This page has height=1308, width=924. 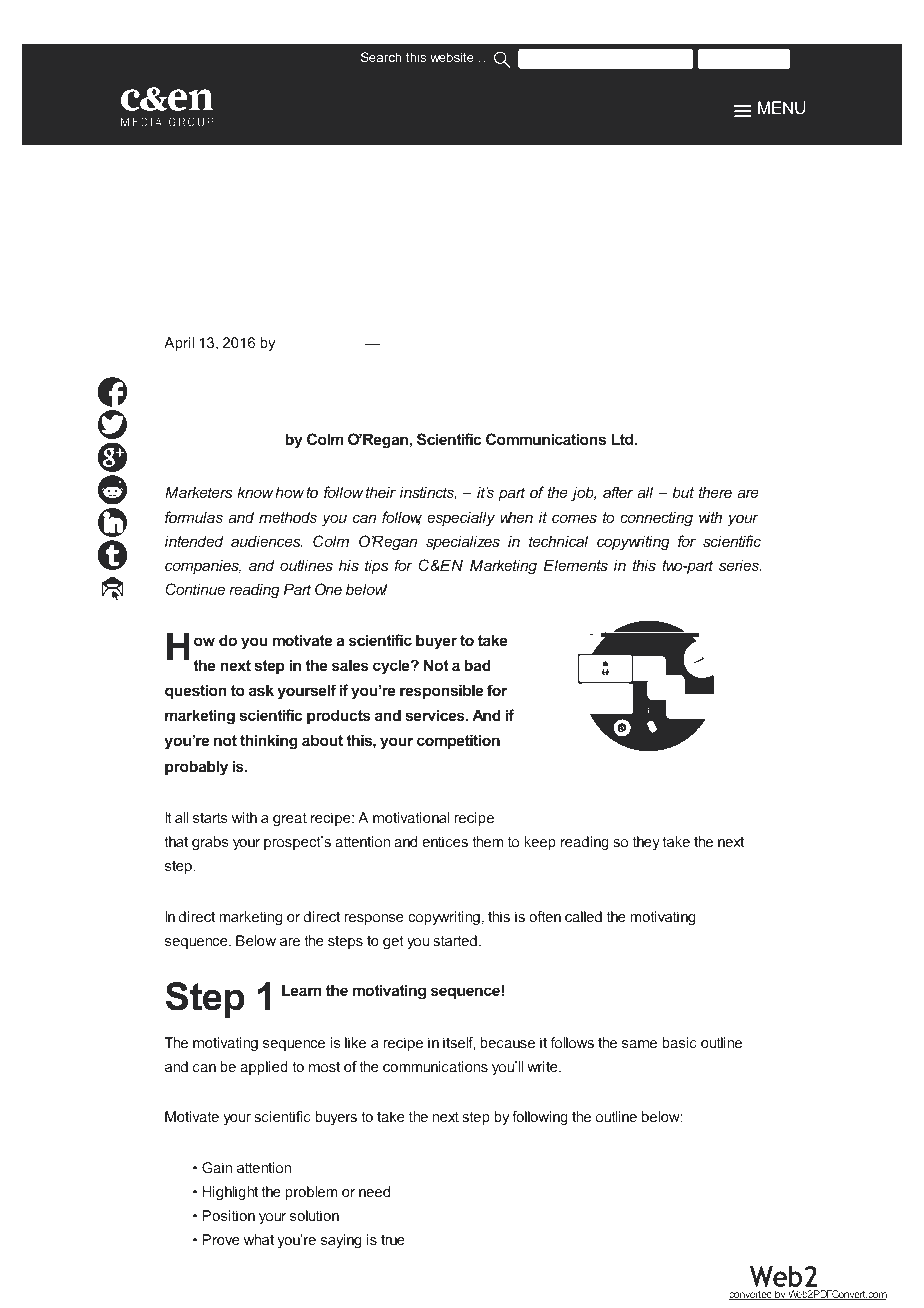 What do you see at coordinates (740, 565) in the page?
I see `series` at bounding box center [740, 565].
